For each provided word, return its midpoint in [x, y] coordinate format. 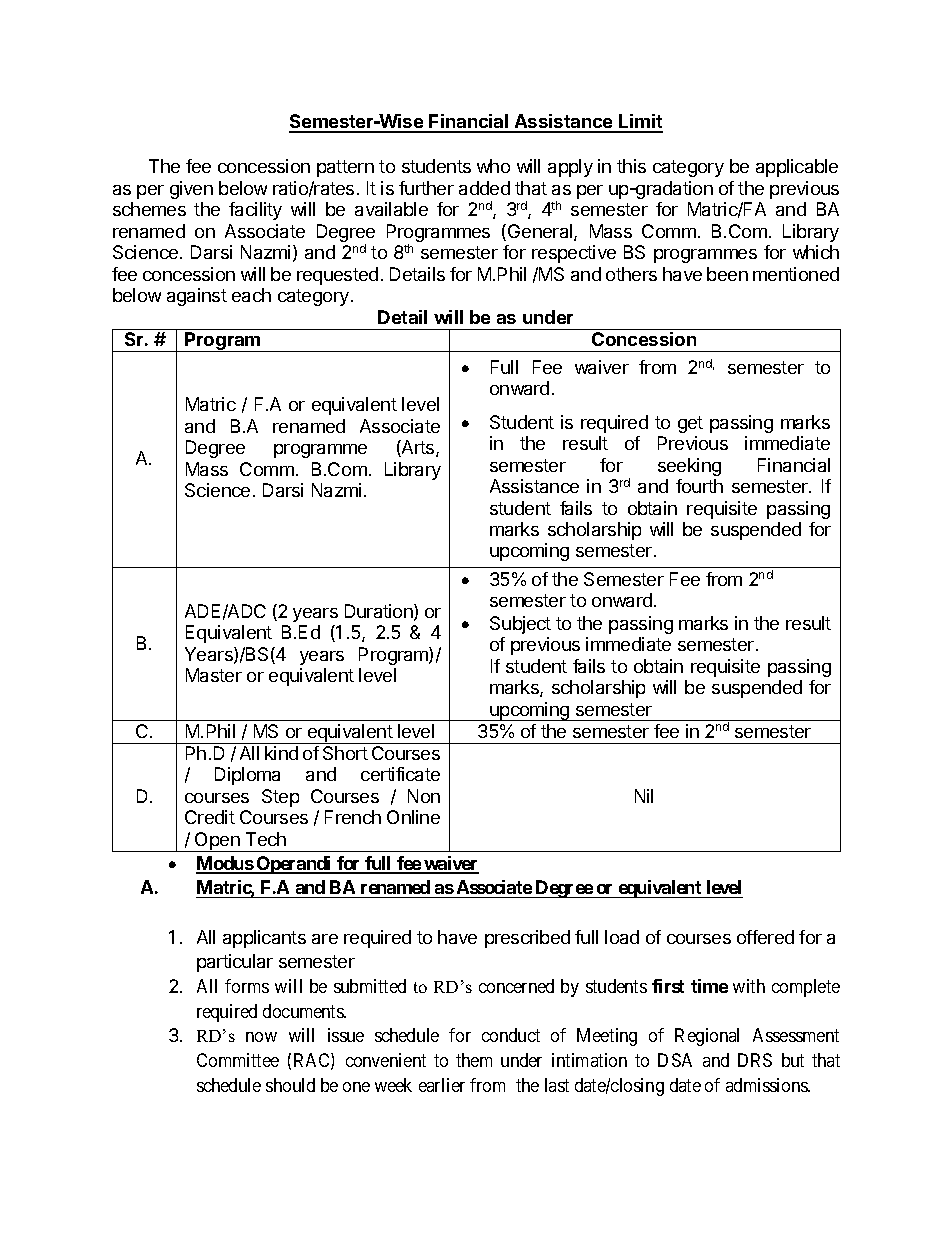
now [261, 1037]
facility [255, 211]
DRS [755, 1060]
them [474, 1060]
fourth [699, 486]
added [484, 188]
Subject [520, 625]
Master [214, 675]
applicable [797, 168]
